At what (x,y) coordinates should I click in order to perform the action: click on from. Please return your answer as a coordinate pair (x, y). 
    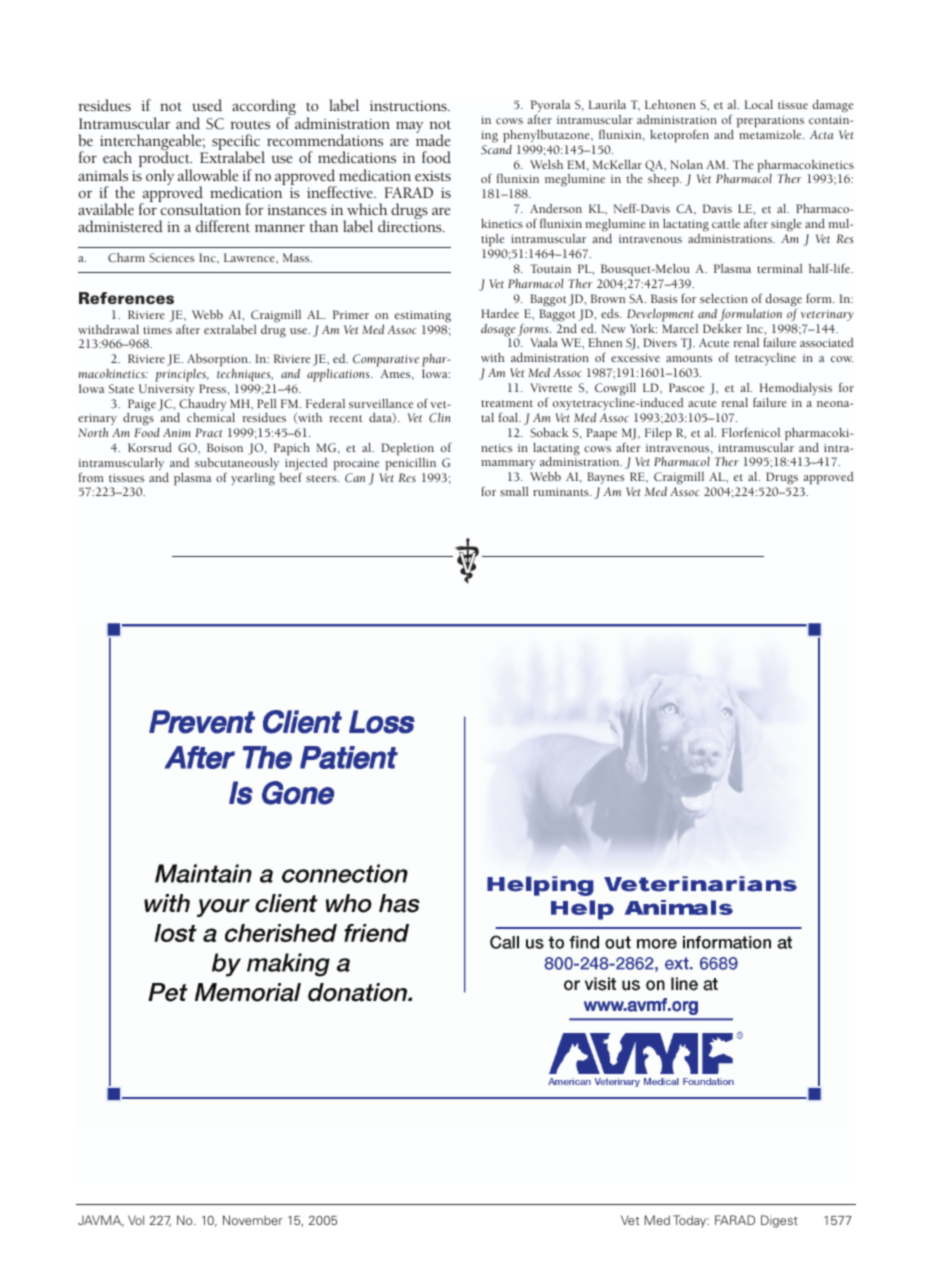
    Looking at the image, I should click on (91, 477).
